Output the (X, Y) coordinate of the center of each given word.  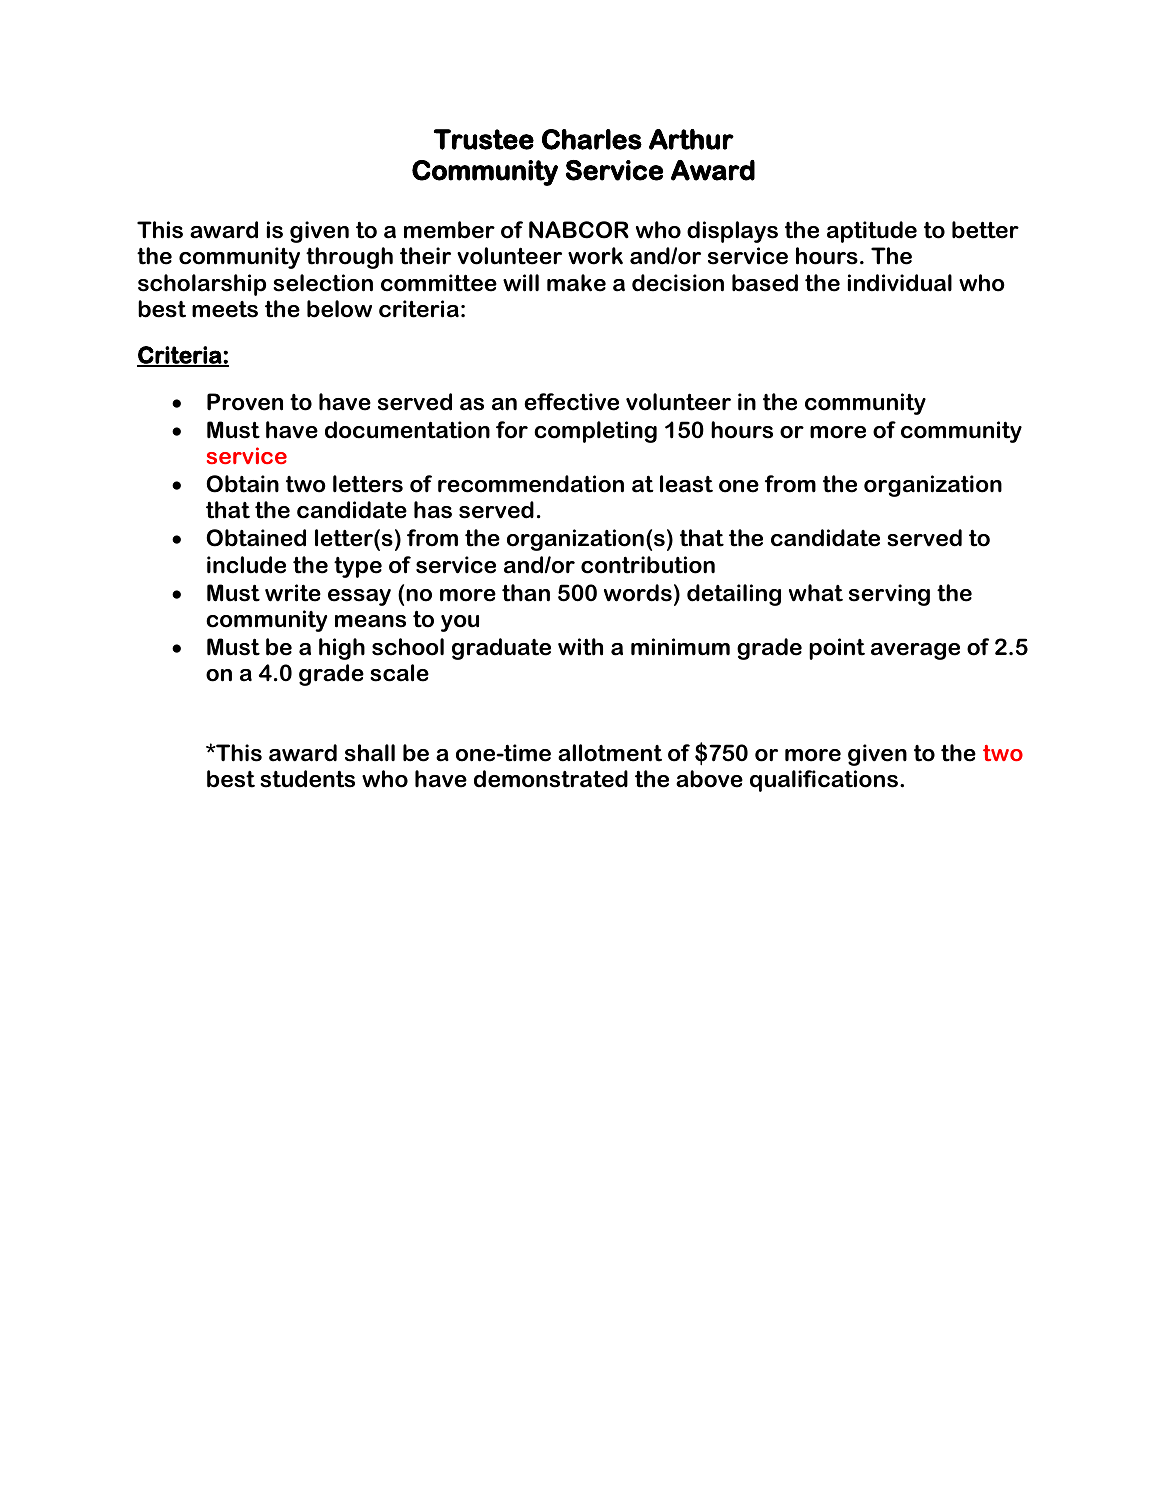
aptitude (872, 232)
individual (900, 283)
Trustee (484, 139)
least (686, 484)
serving (889, 595)
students (307, 779)
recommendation (531, 484)
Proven (245, 402)
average (915, 651)
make (576, 283)
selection (323, 283)
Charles (592, 139)
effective (571, 402)
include (246, 565)
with (580, 647)
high (342, 649)
